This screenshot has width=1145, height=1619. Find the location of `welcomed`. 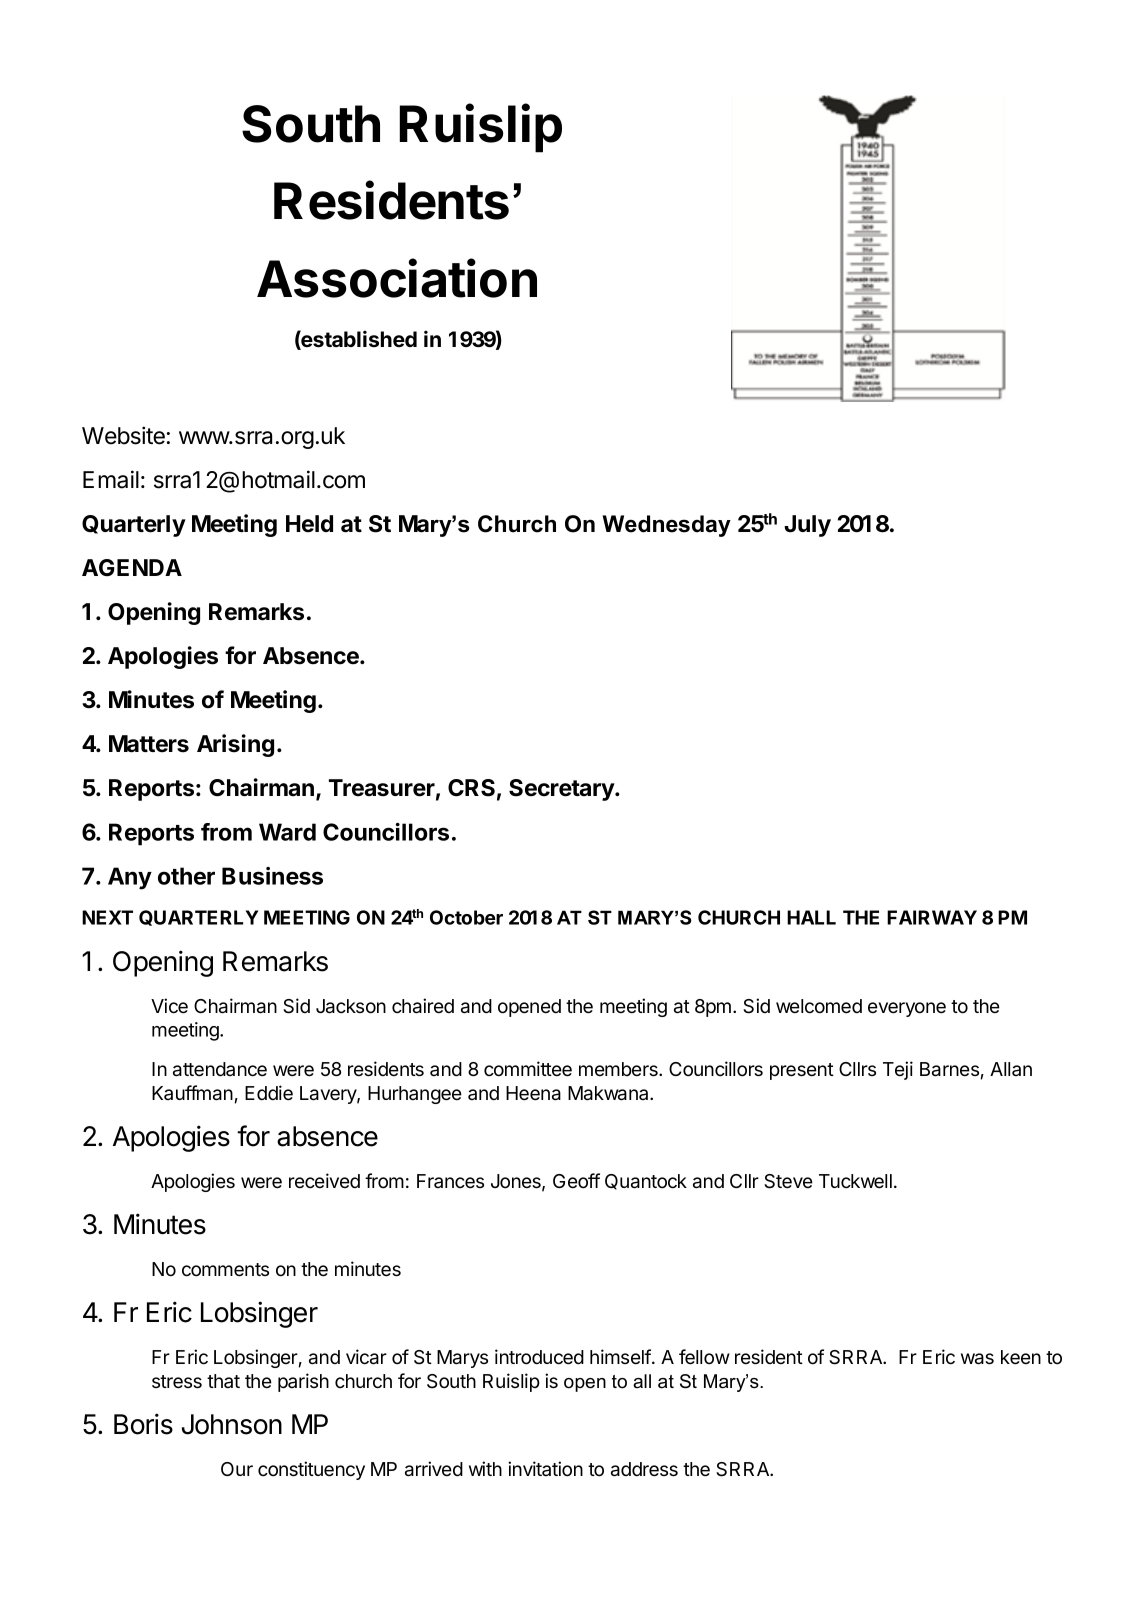

welcomed is located at coordinates (819, 1006).
